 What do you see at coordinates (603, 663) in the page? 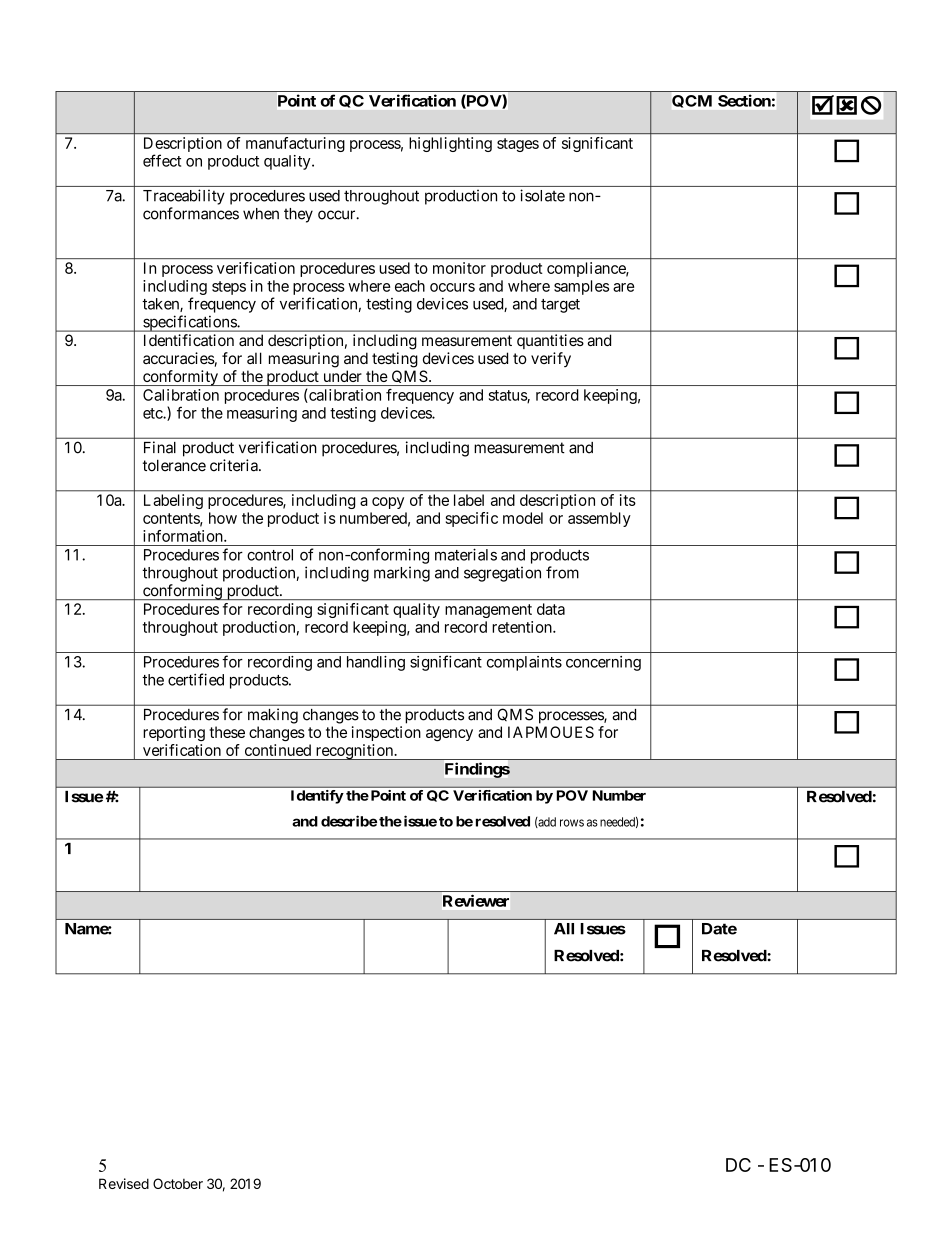
I see `concerning` at bounding box center [603, 663].
